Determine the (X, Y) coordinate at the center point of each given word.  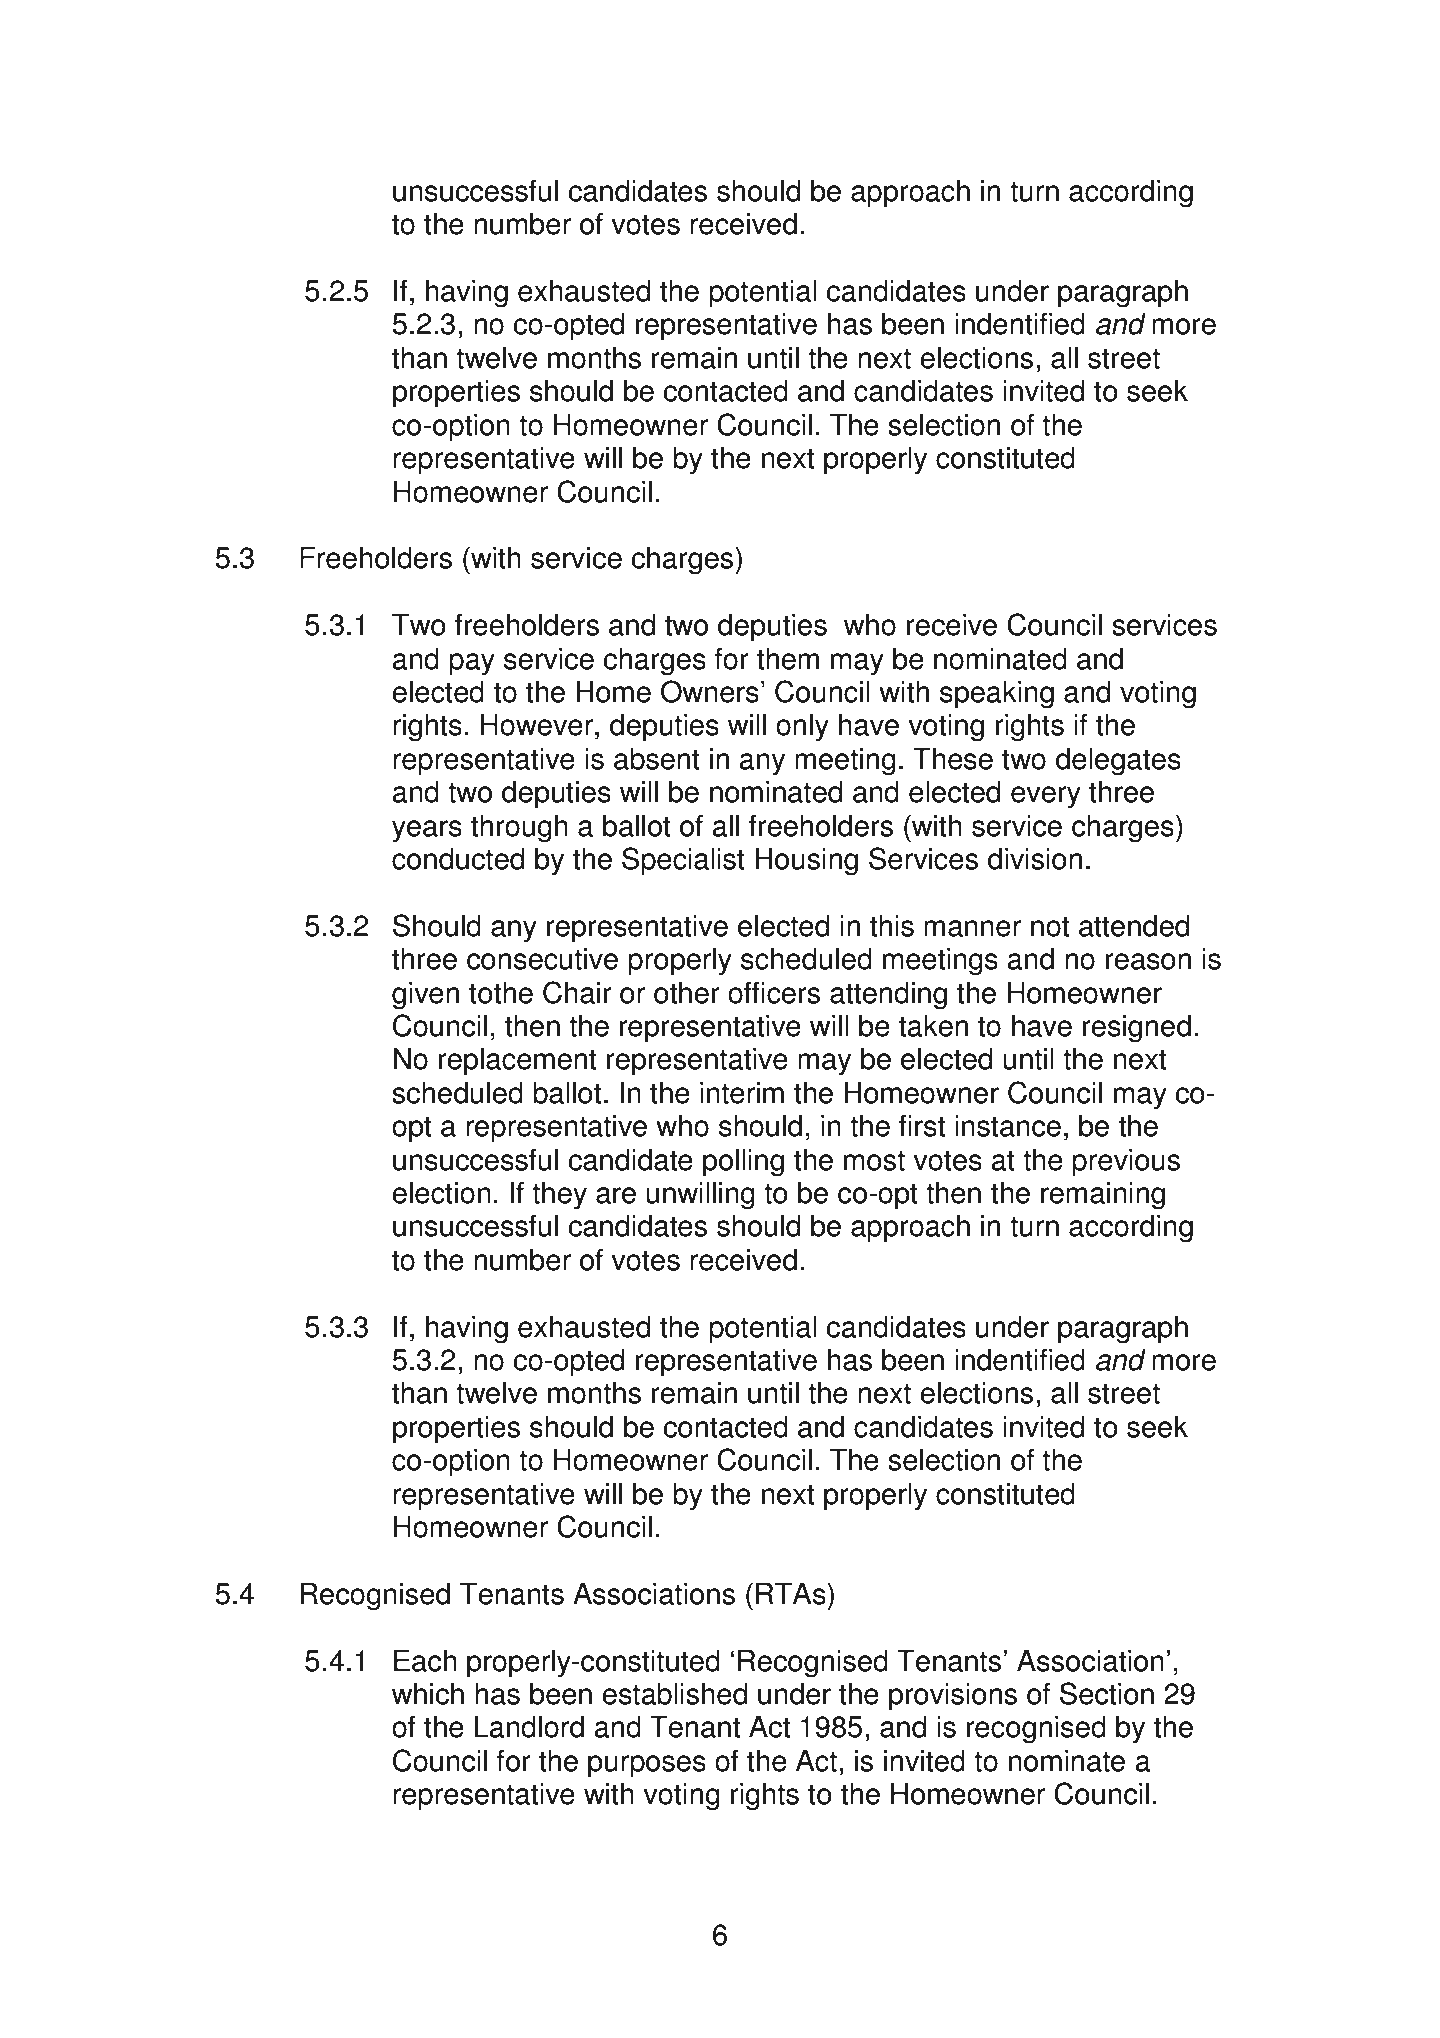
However (538, 726)
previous (1126, 1162)
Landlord (529, 1726)
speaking (997, 694)
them (788, 659)
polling (743, 1162)
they (559, 1195)
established (674, 1693)
